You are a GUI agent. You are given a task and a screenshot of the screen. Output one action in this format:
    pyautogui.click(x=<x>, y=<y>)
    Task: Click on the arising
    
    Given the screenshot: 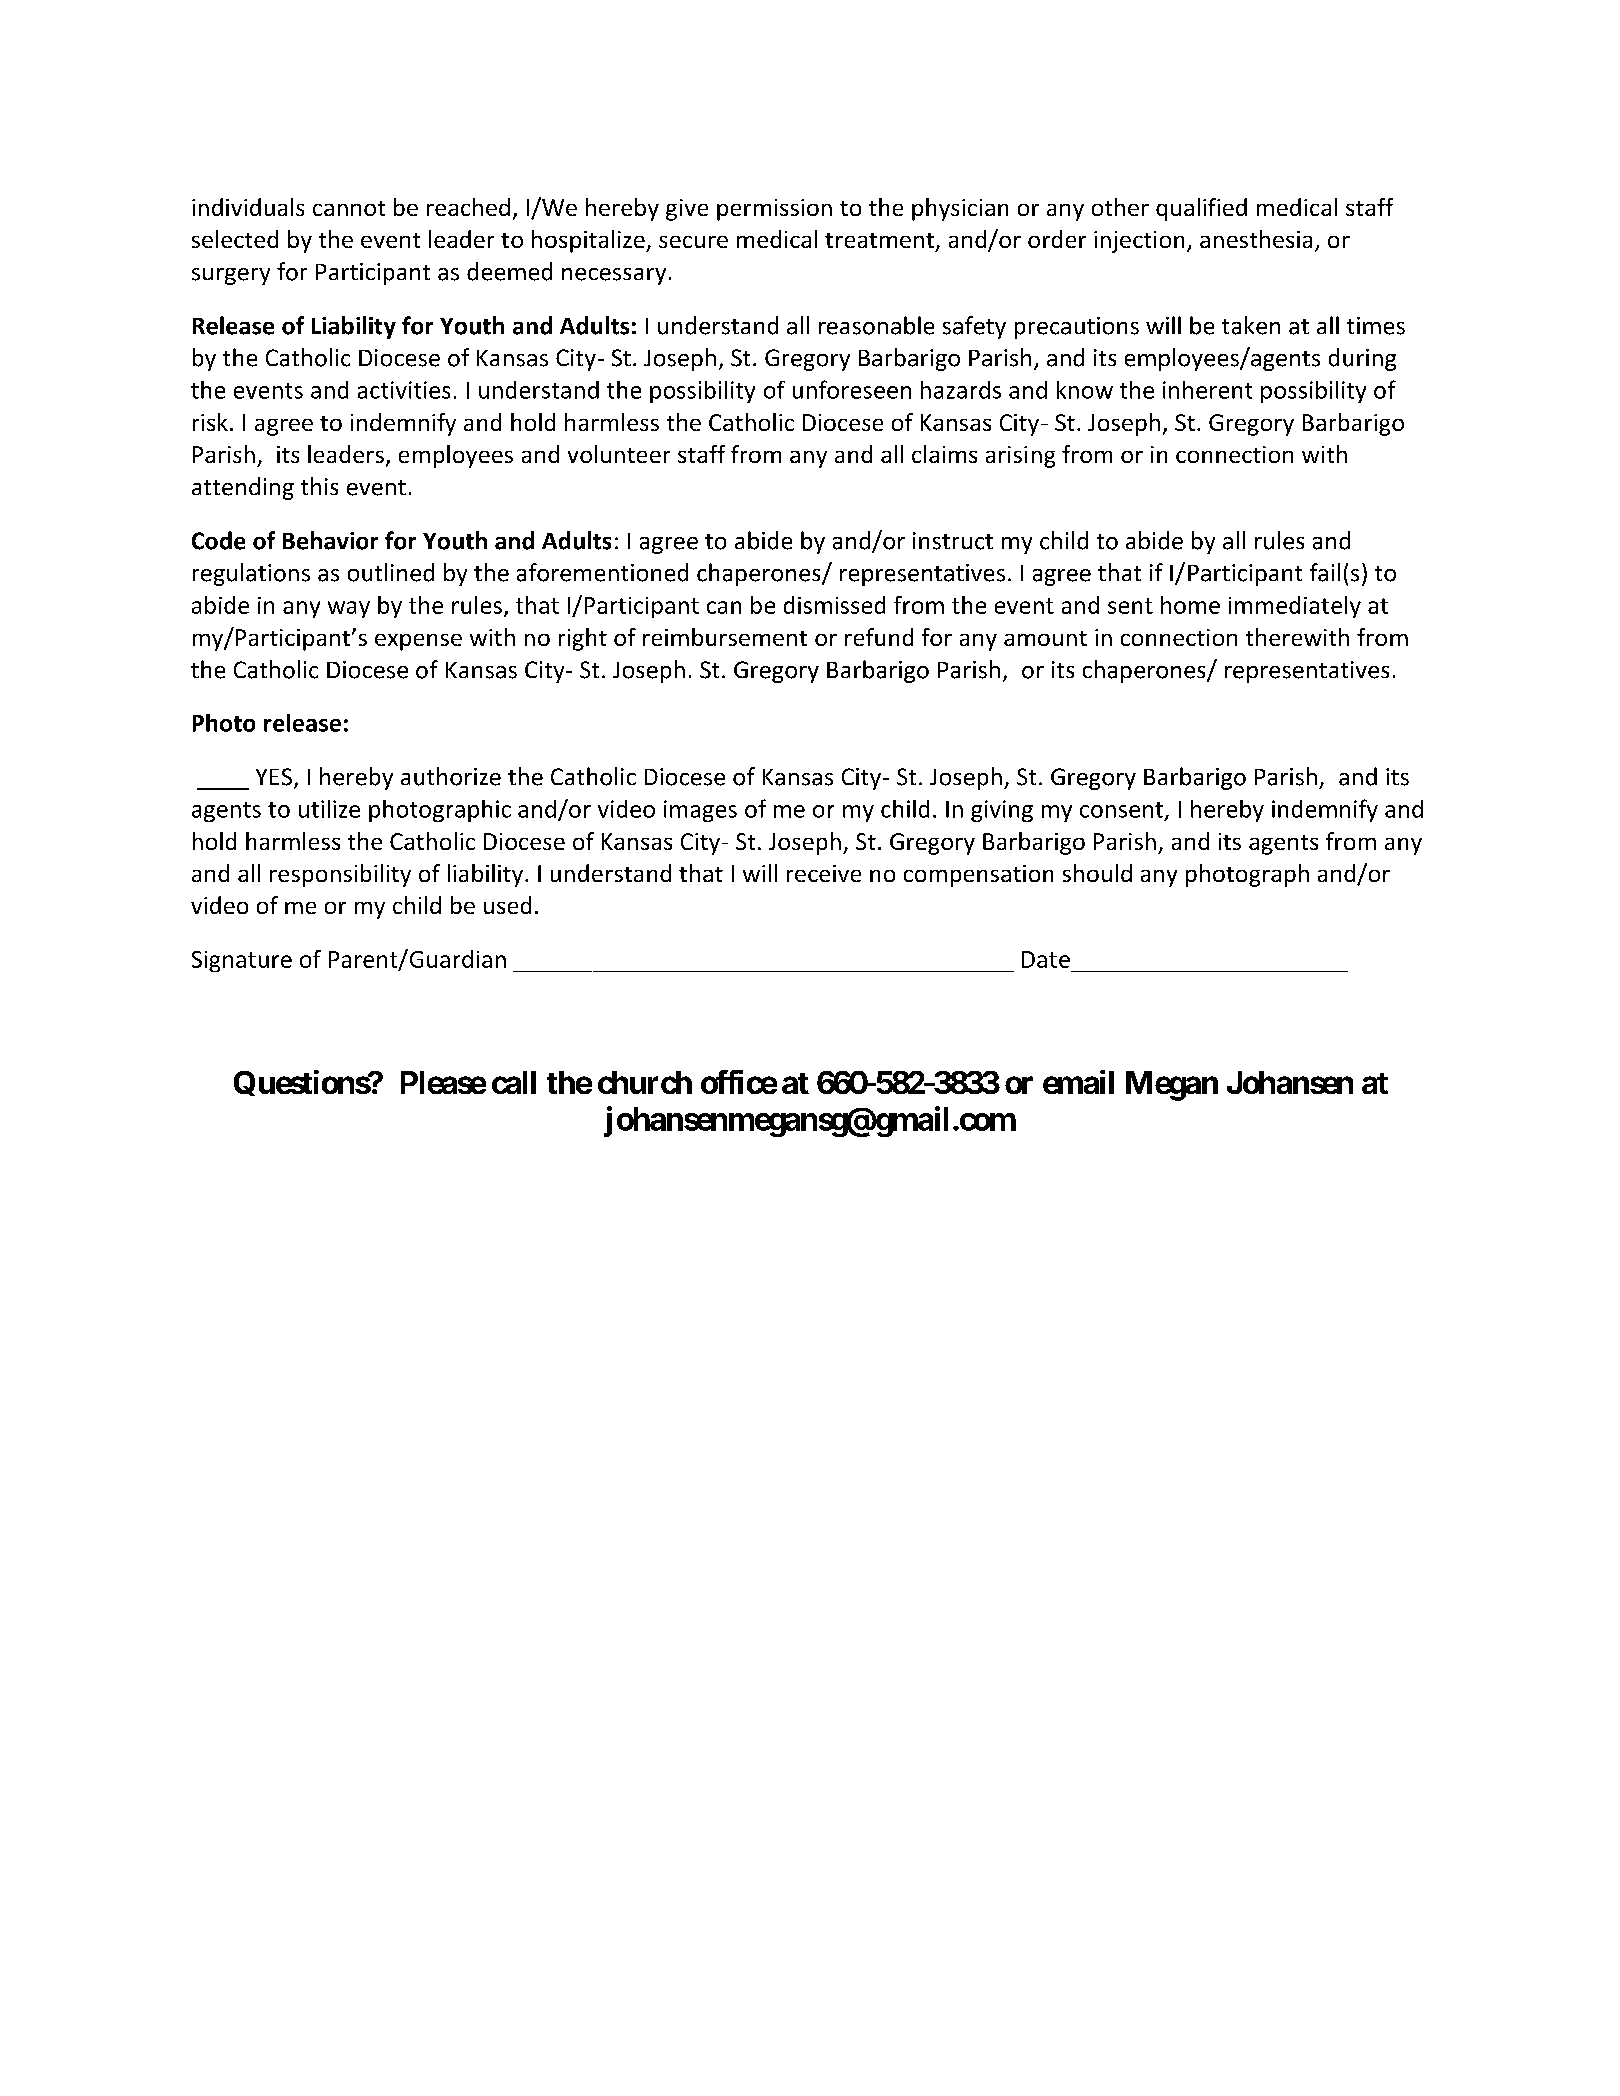 What is the action you would take?
    pyautogui.click(x=1020, y=457)
